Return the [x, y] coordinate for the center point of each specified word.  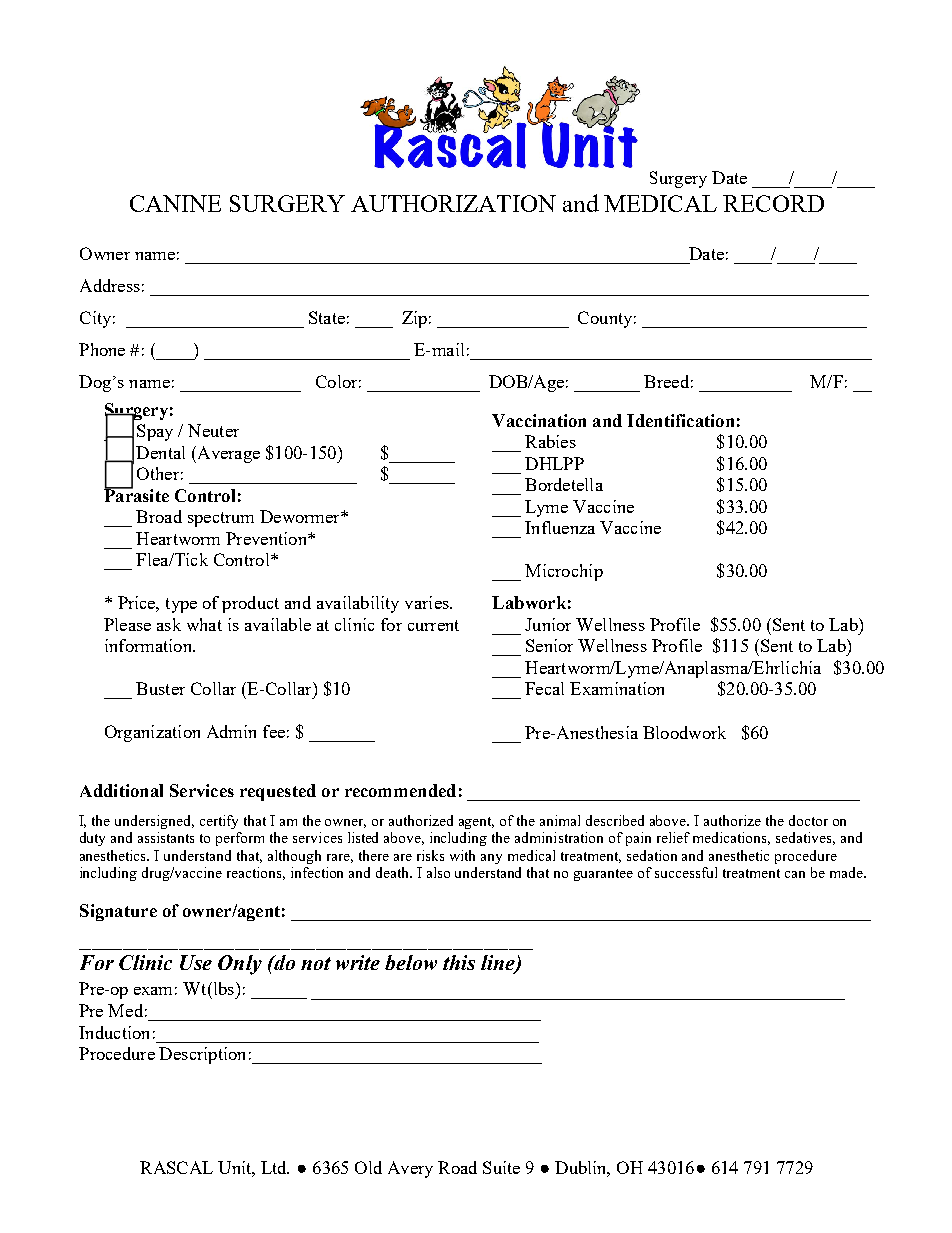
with [462, 855]
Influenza [560, 527]
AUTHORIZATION [453, 203]
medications [731, 838]
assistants [166, 837]
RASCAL [176, 1167]
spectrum [221, 519]
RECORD [773, 203]
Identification [680, 420]
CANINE [175, 203]
